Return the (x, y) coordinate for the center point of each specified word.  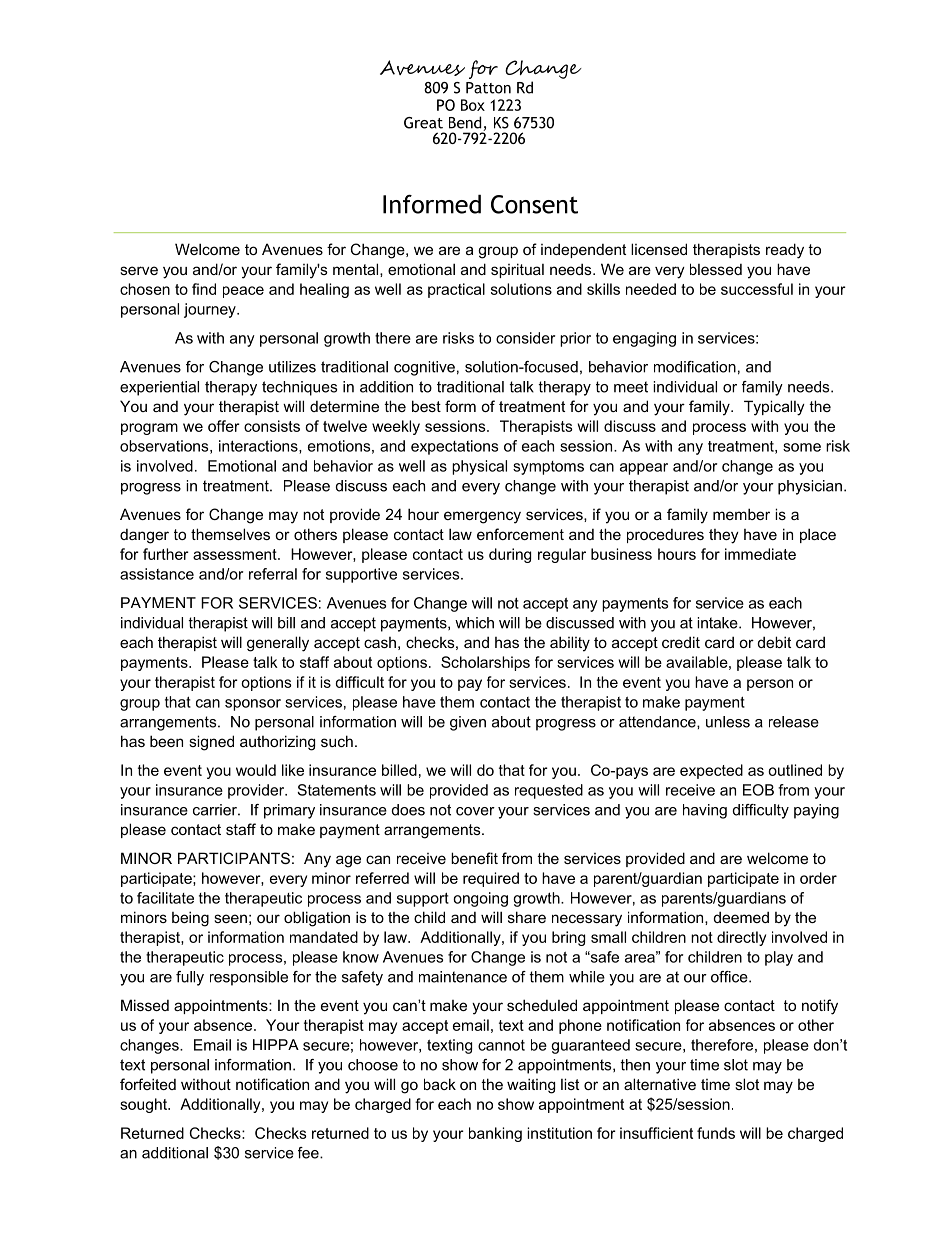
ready (785, 251)
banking (495, 1134)
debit (774, 642)
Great (423, 123)
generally (278, 644)
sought (144, 1105)
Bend (466, 123)
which (474, 623)
